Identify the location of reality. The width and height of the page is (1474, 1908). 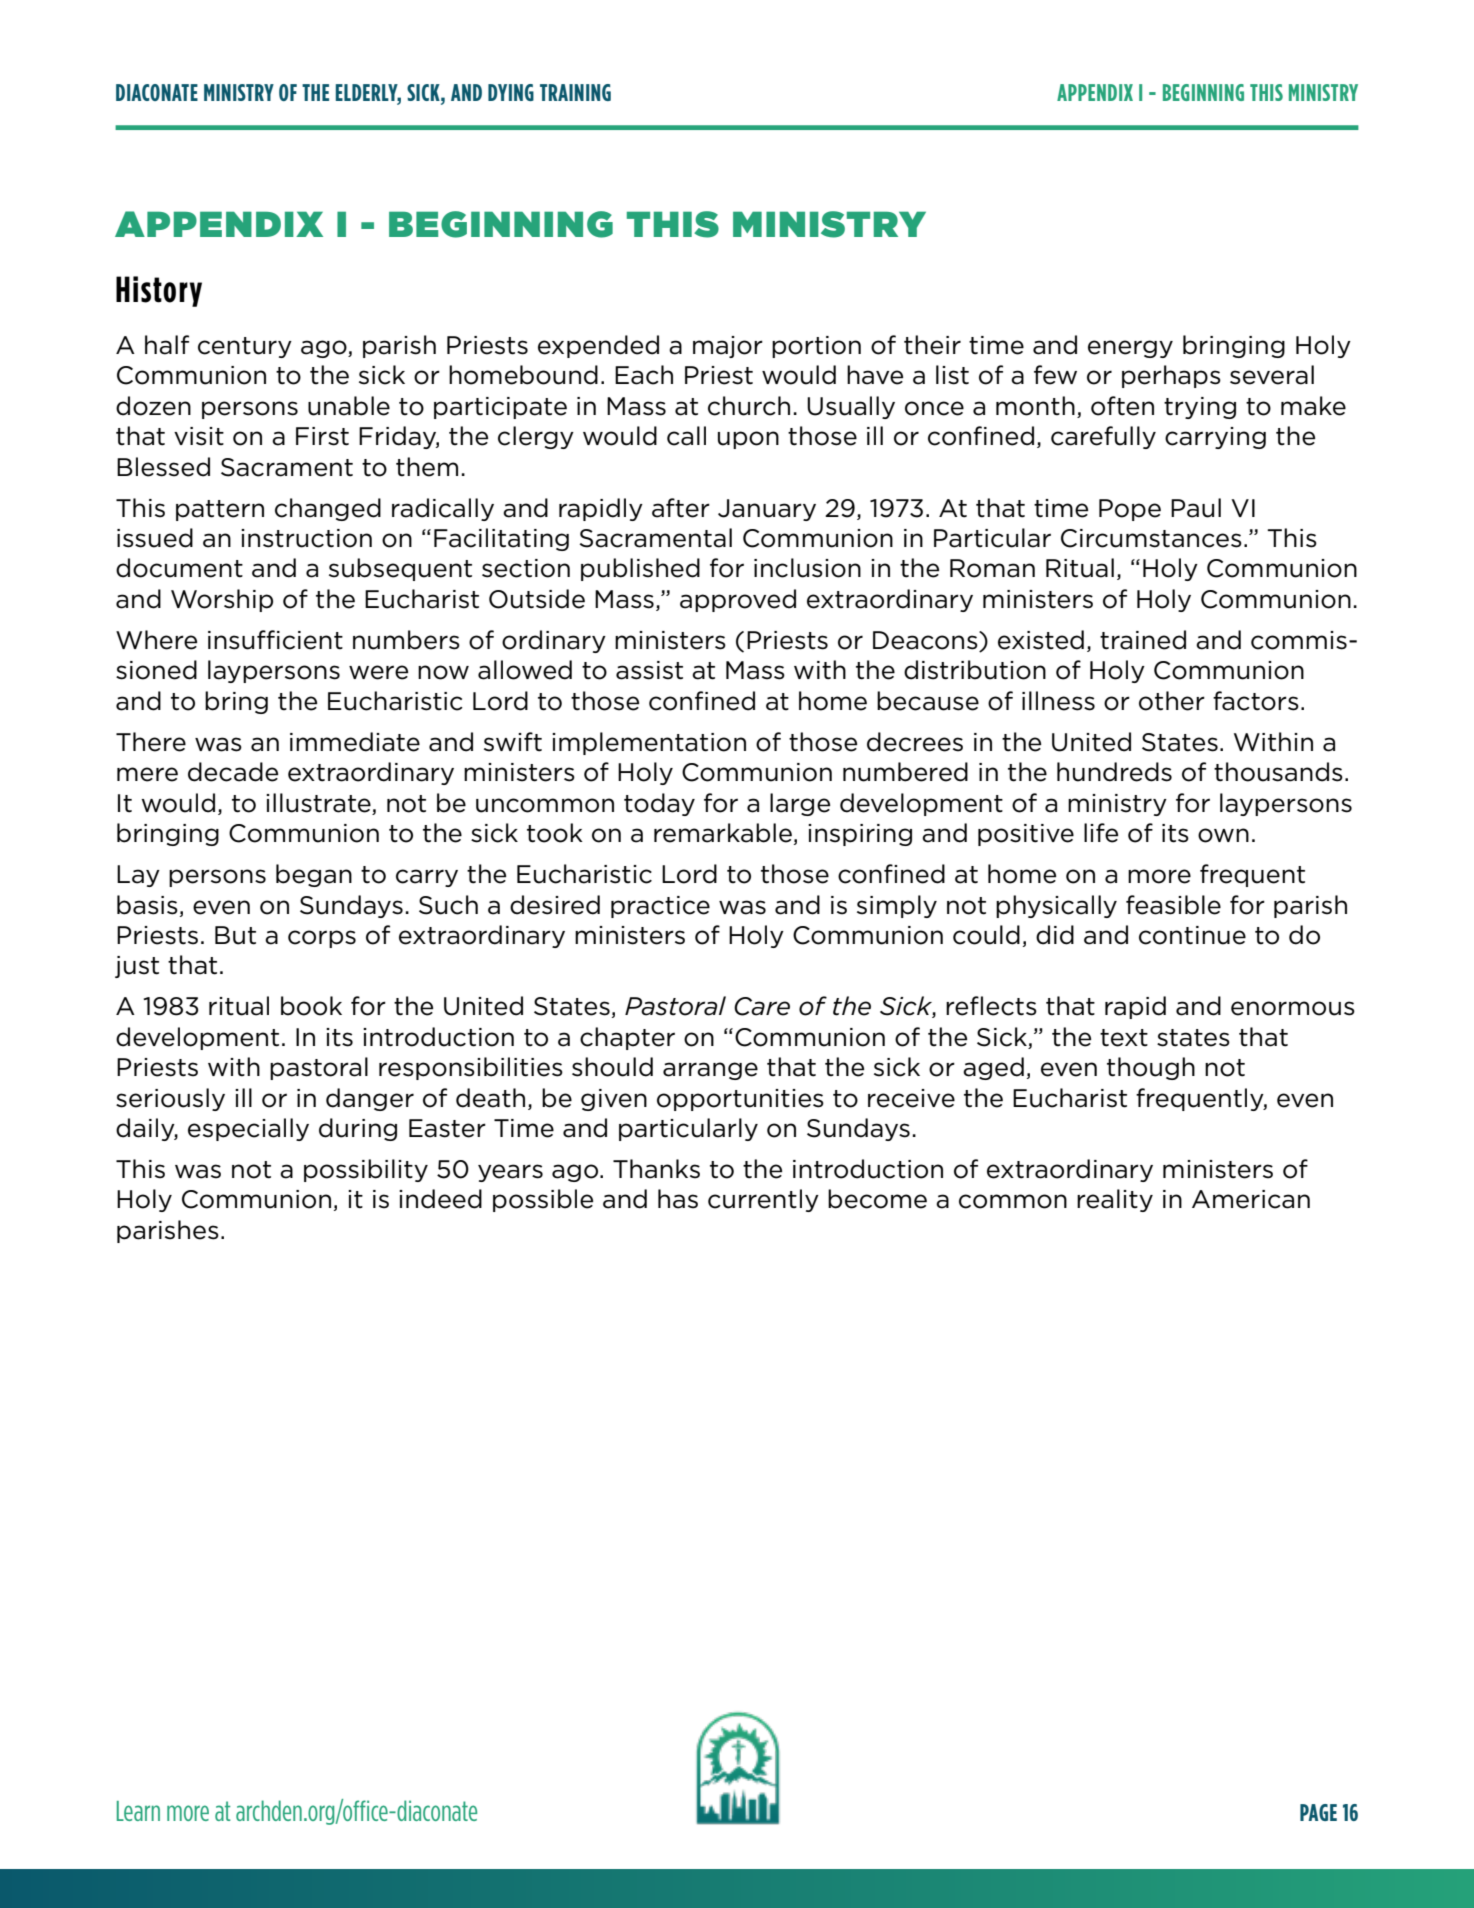
(1115, 1200).
